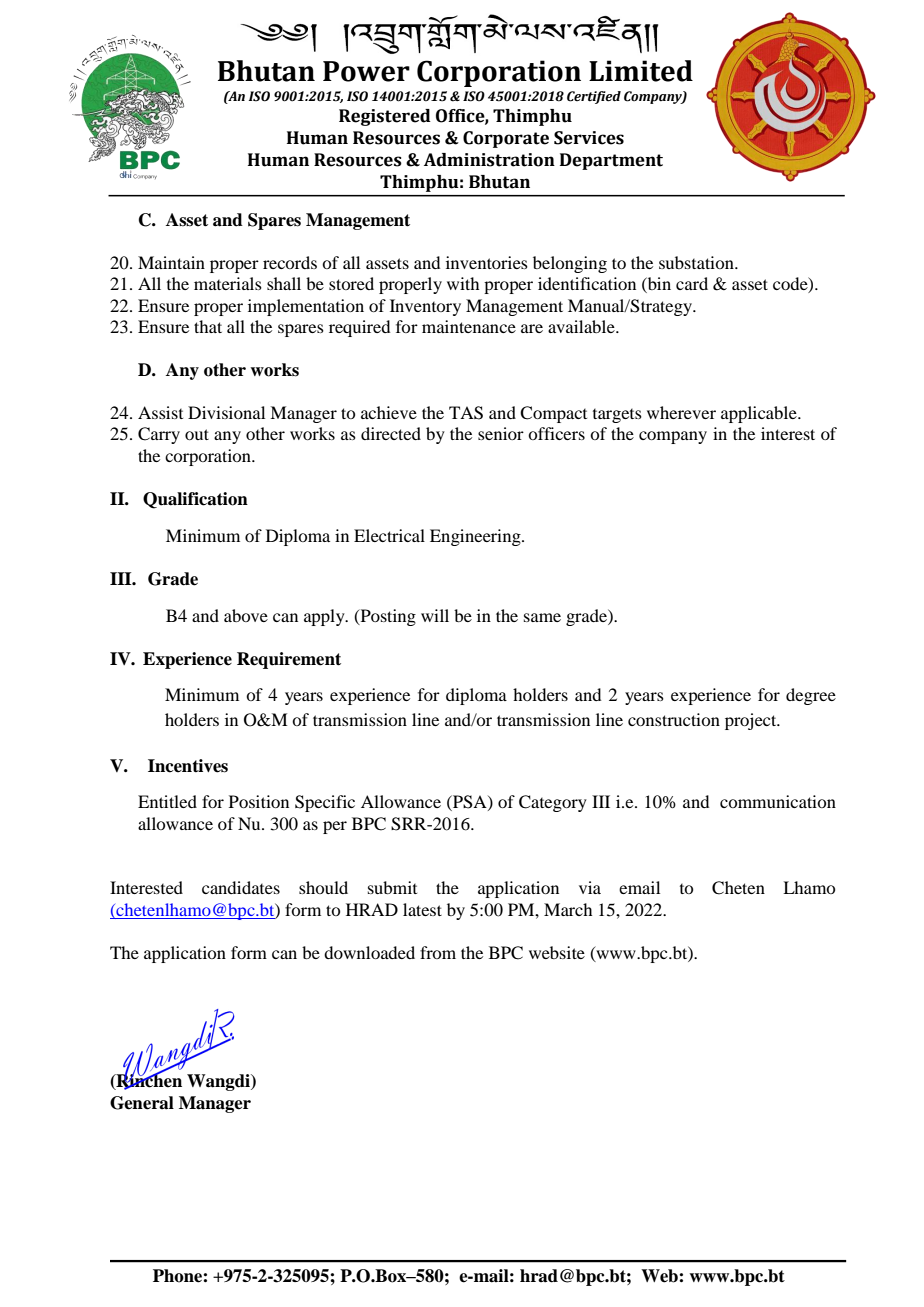 Image resolution: width=924 pixels, height=1307 pixels. What do you see at coordinates (752, 721) in the screenshot?
I see `project` at bounding box center [752, 721].
